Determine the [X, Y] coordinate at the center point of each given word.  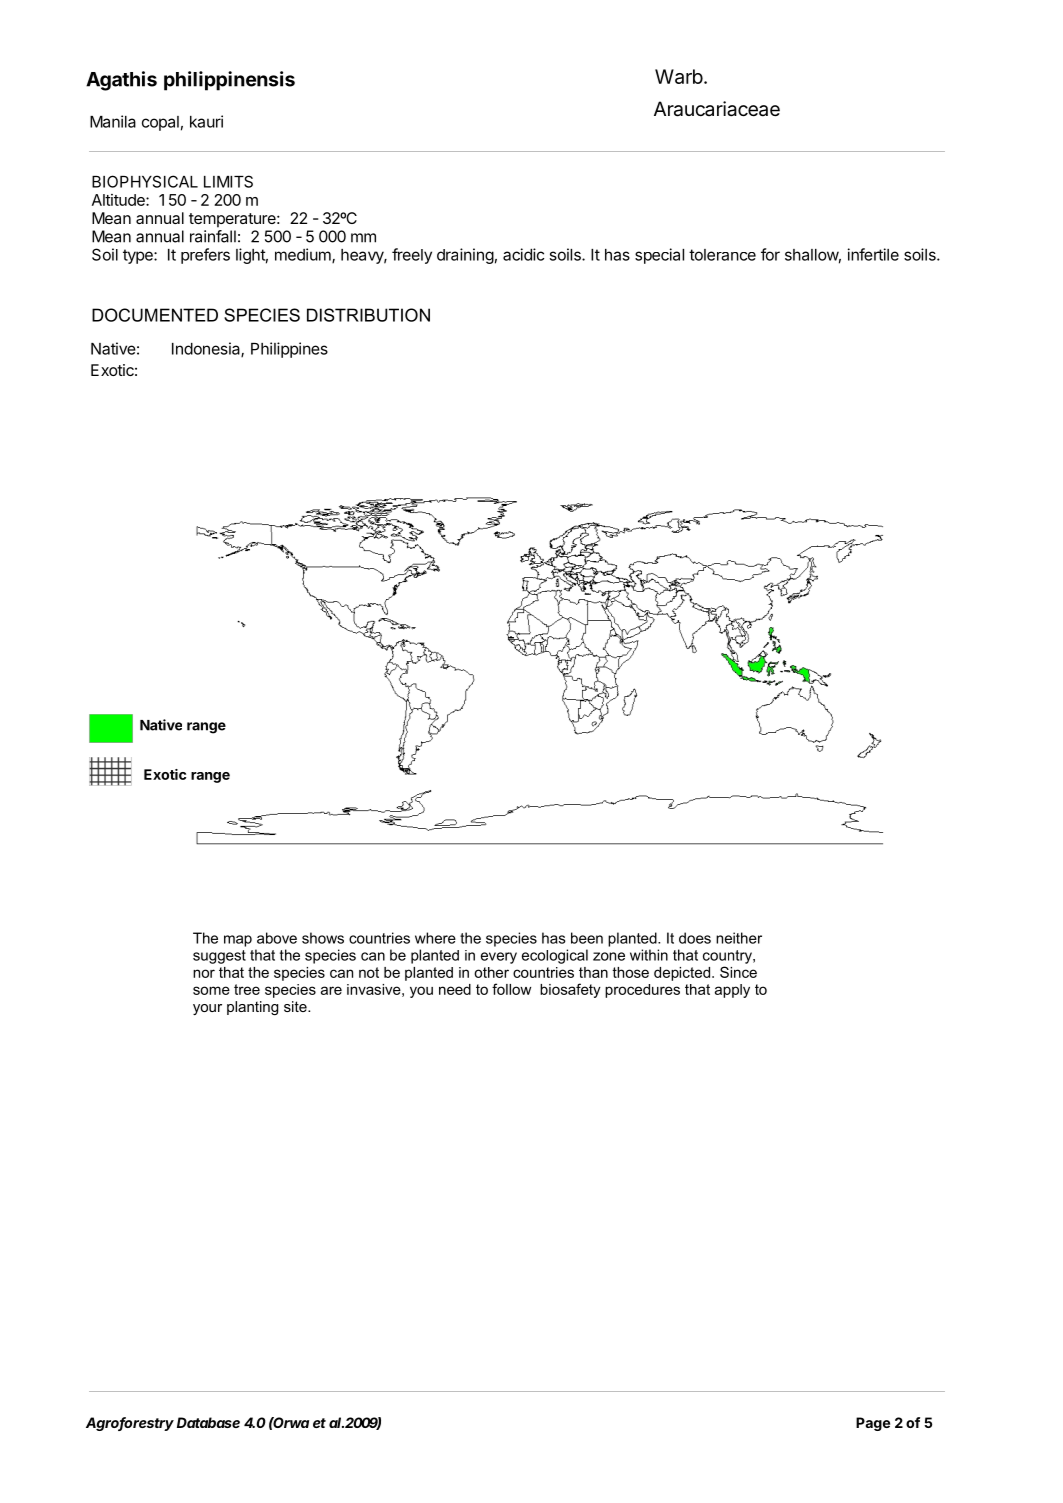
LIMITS [228, 181]
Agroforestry [130, 1424]
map [238, 941]
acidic [523, 254]
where [435, 938]
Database [208, 1422]
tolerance [722, 255]
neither [739, 938]
